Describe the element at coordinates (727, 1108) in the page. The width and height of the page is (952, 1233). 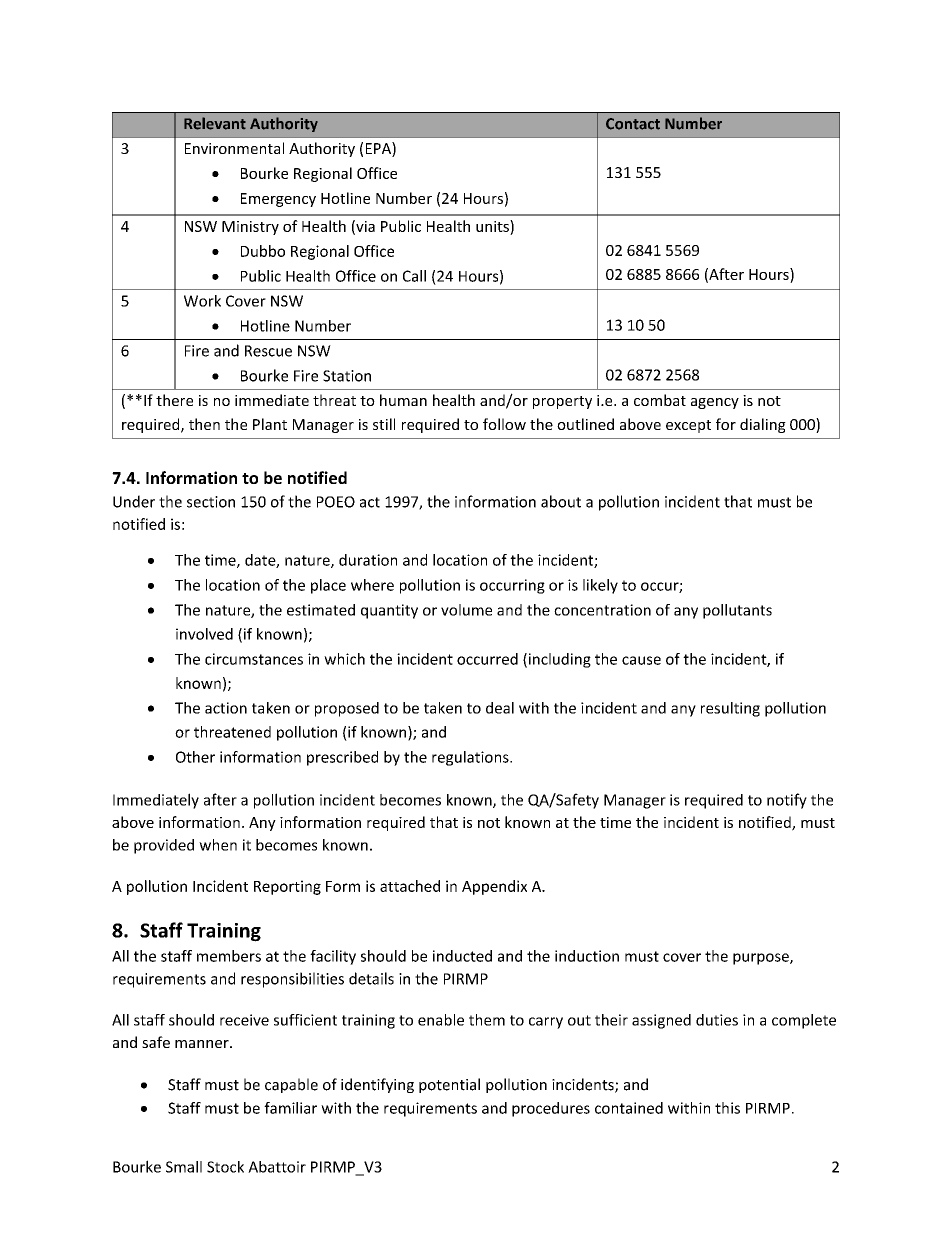
I see `this` at that location.
